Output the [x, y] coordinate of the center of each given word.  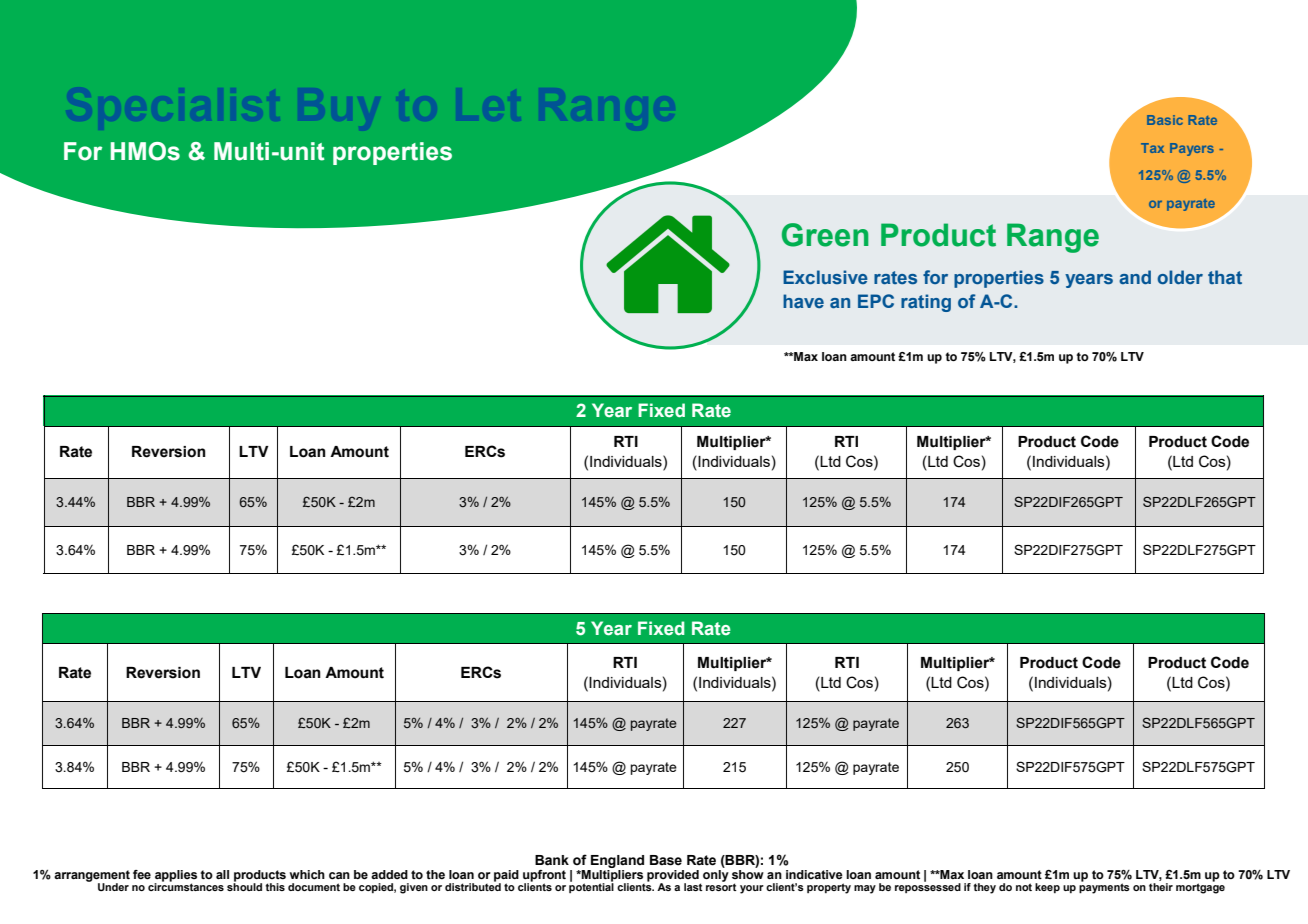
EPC [876, 301]
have [803, 301]
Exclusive [825, 277]
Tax [1152, 148]
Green [825, 235]
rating [926, 303]
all [222, 874]
